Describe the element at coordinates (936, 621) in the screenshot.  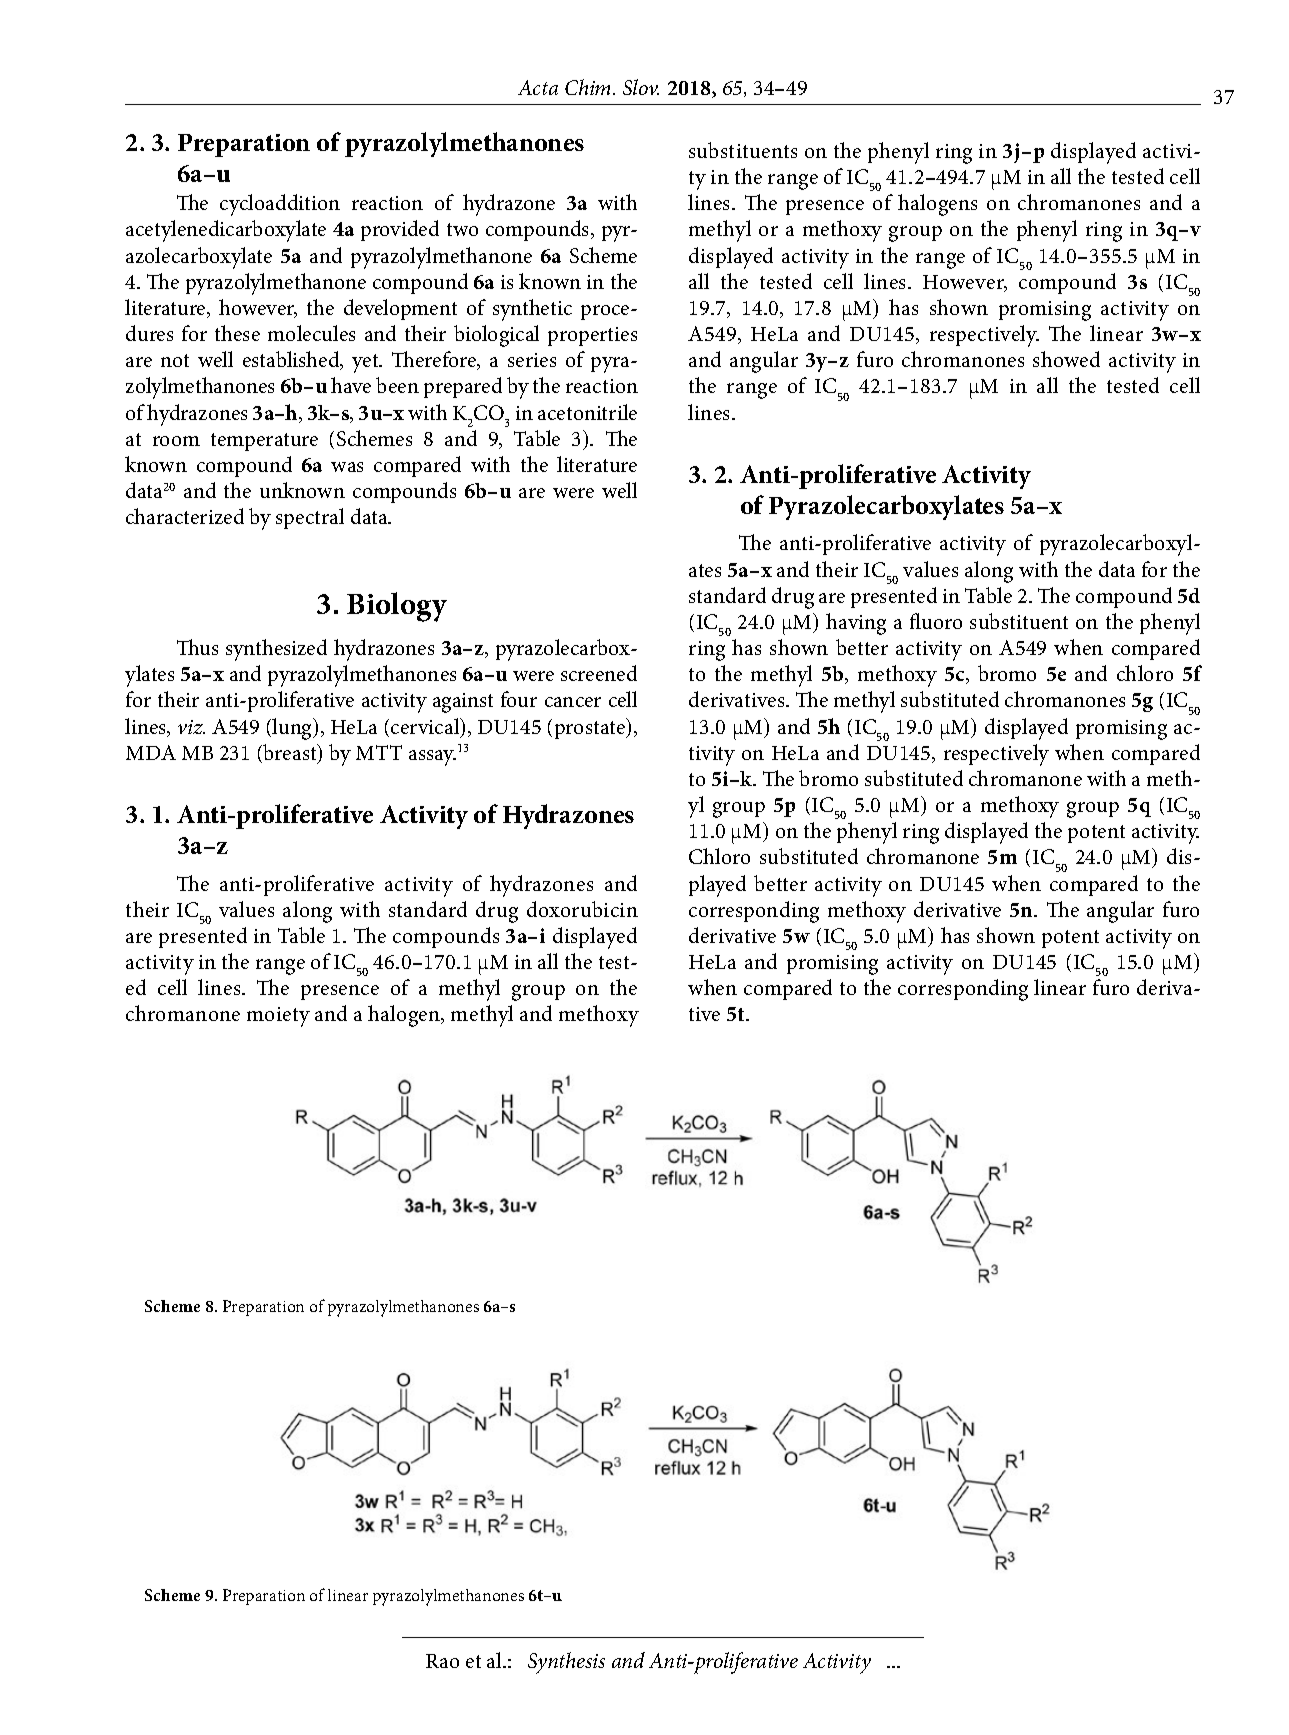
I see `fluoro` at that location.
